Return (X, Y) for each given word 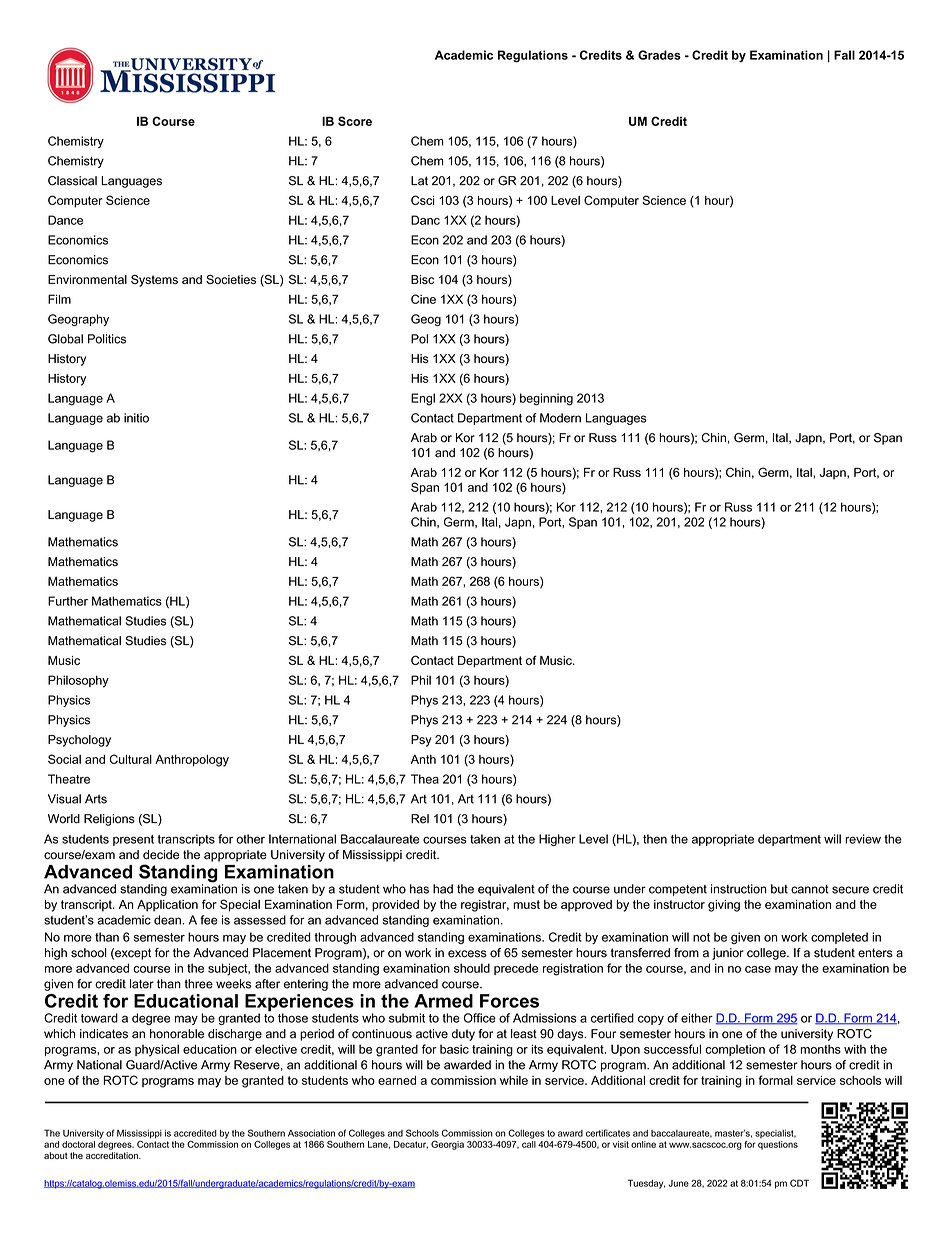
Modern (560, 418)
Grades (659, 55)
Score (355, 121)
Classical (72, 181)
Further (68, 601)
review (863, 839)
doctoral (78, 1144)
